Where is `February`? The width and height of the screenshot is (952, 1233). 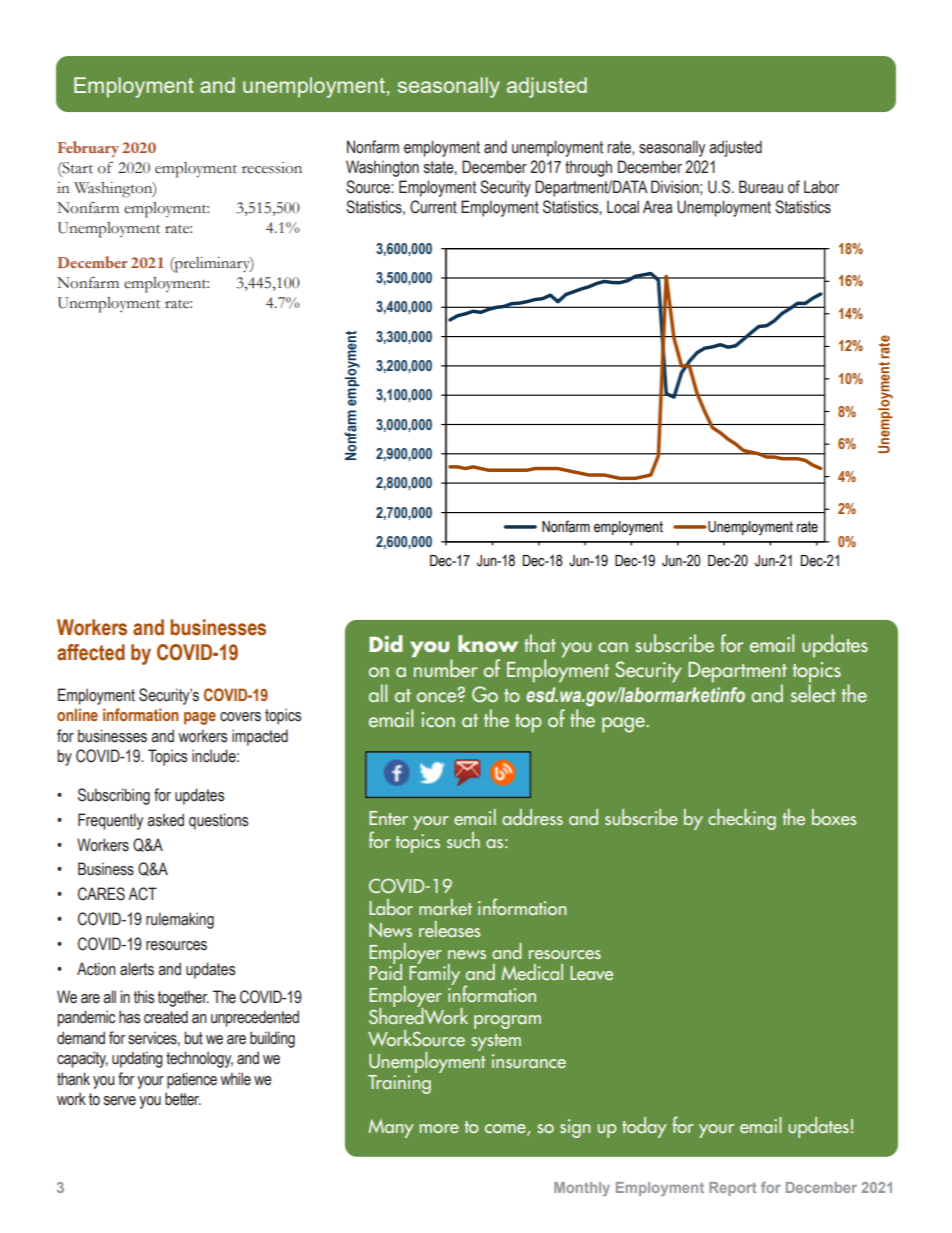
February is located at coordinates (88, 149).
